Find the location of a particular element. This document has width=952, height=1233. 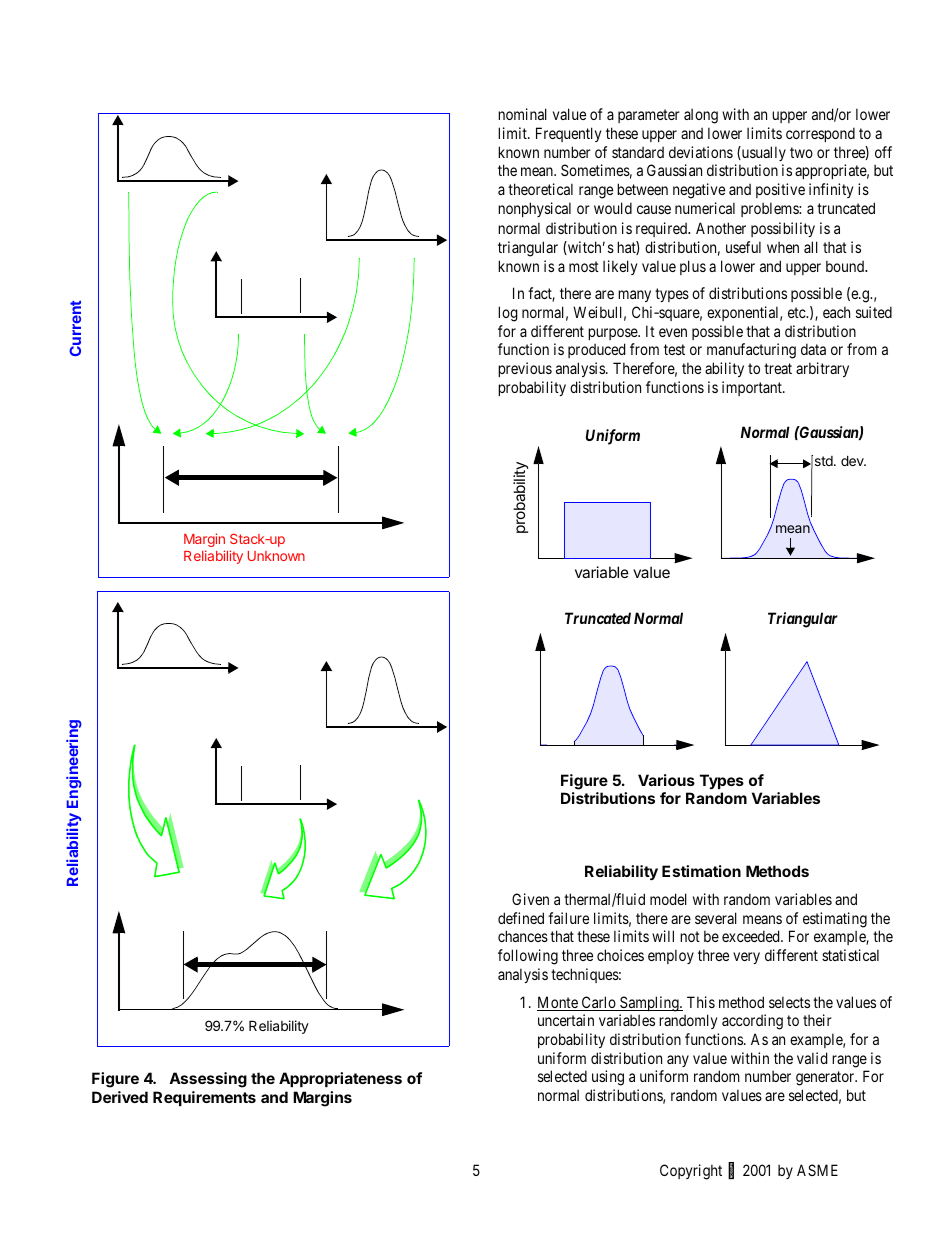

two is located at coordinates (801, 152).
